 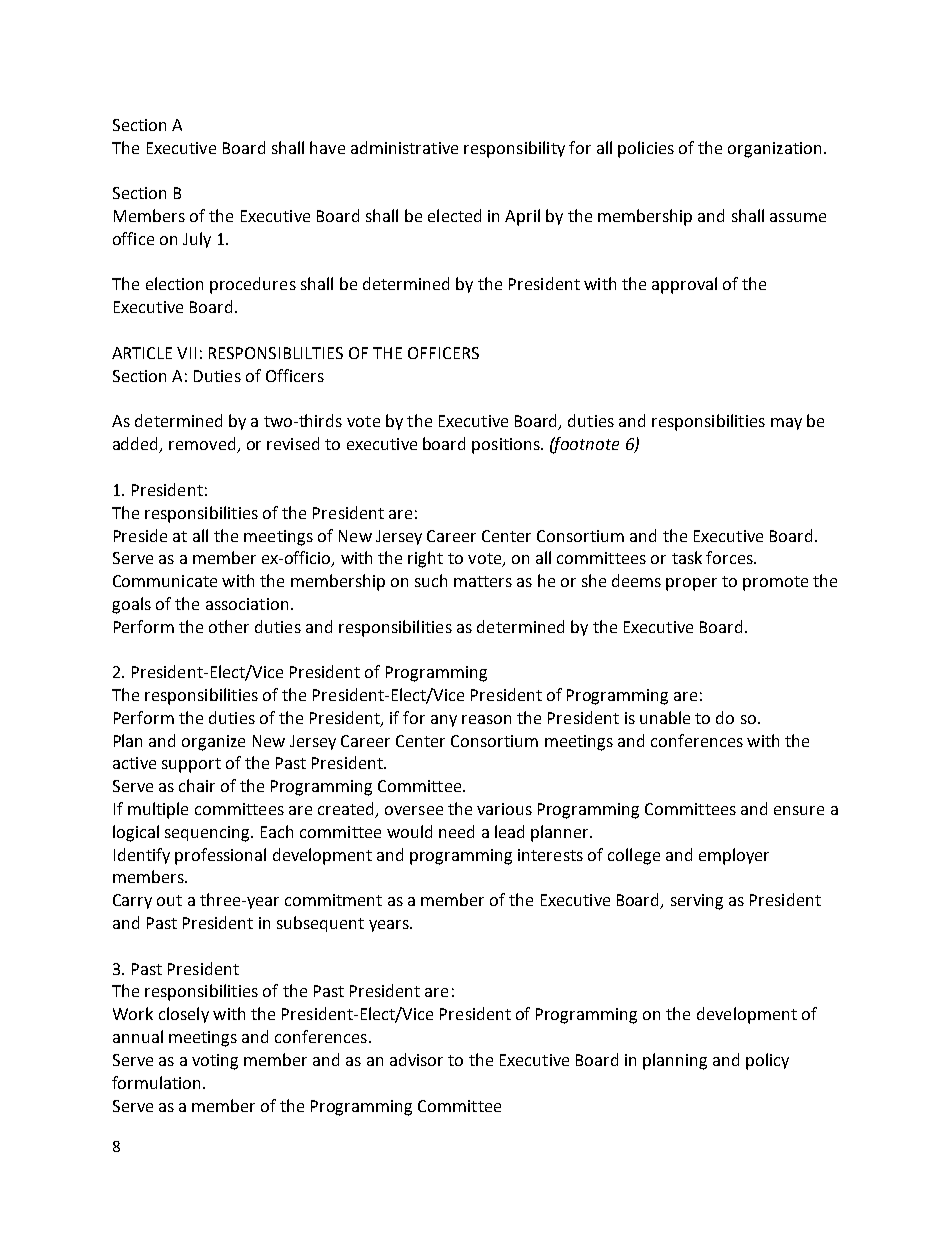 What do you see at coordinates (665, 717) in the image?
I see `unable` at bounding box center [665, 717].
